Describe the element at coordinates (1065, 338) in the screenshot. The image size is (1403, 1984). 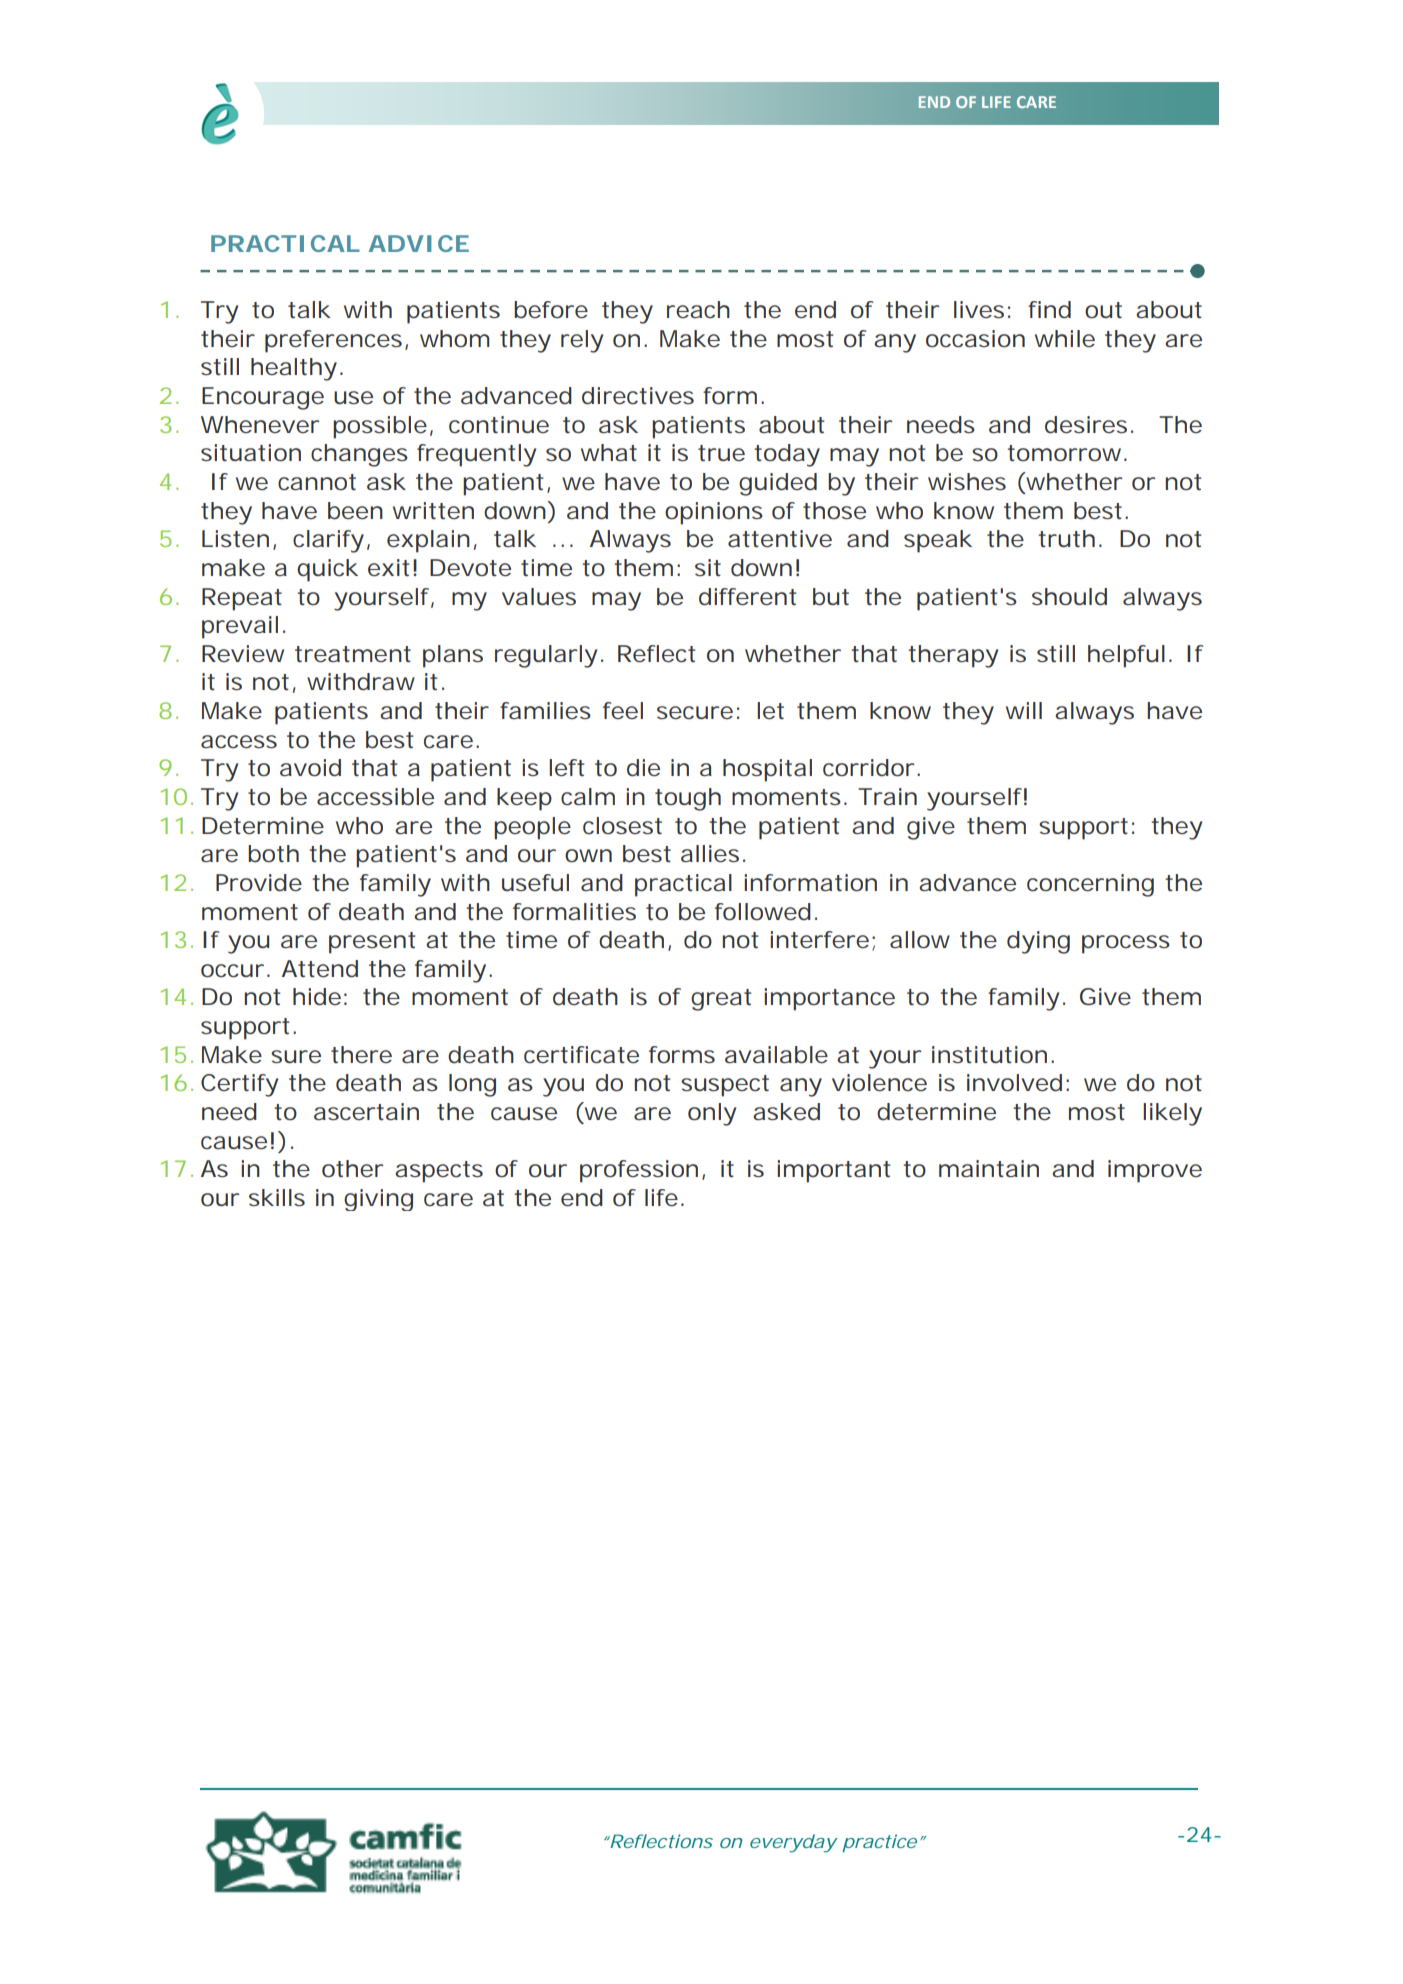
I see `while` at that location.
